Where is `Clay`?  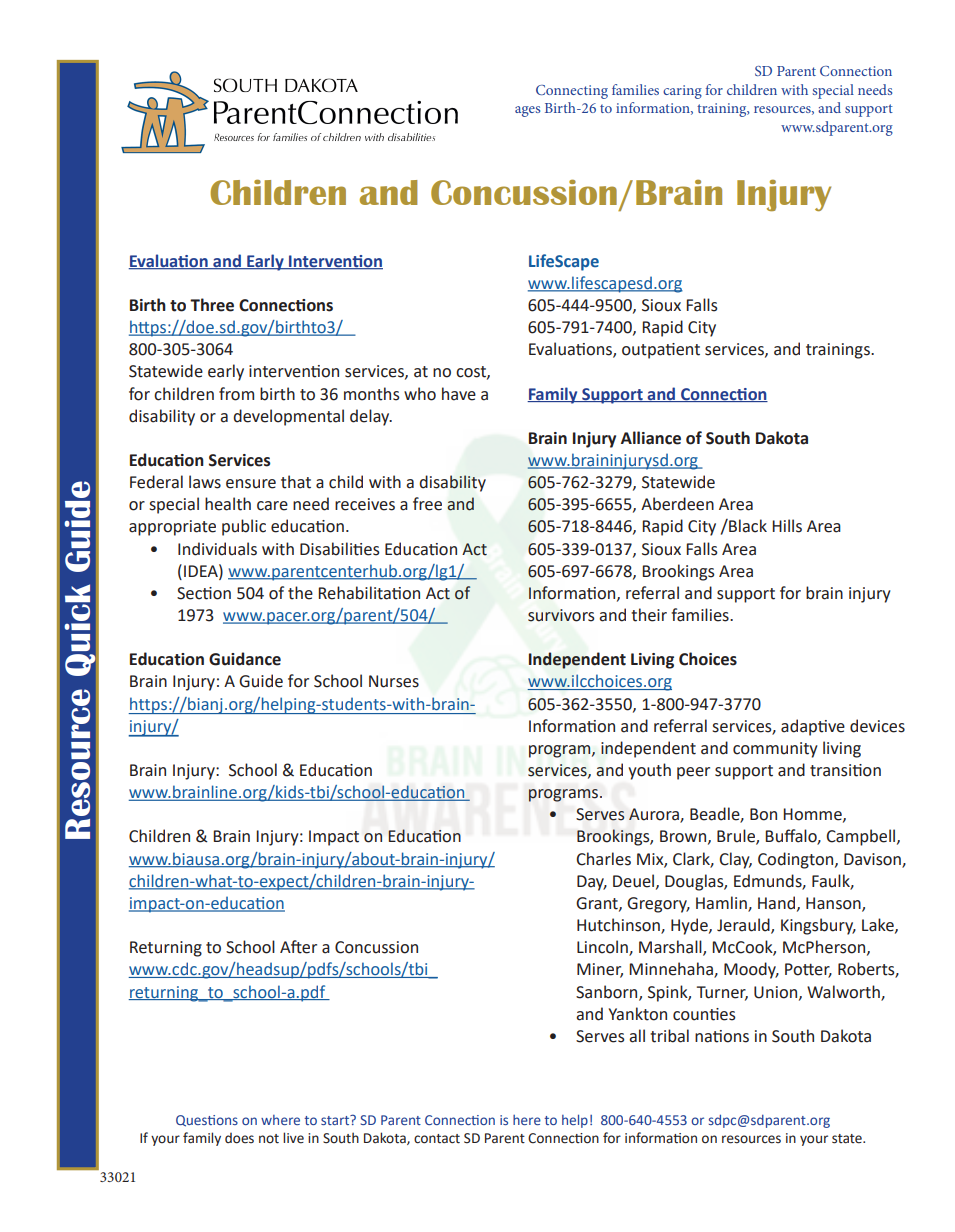 Clay is located at coordinates (735, 860).
